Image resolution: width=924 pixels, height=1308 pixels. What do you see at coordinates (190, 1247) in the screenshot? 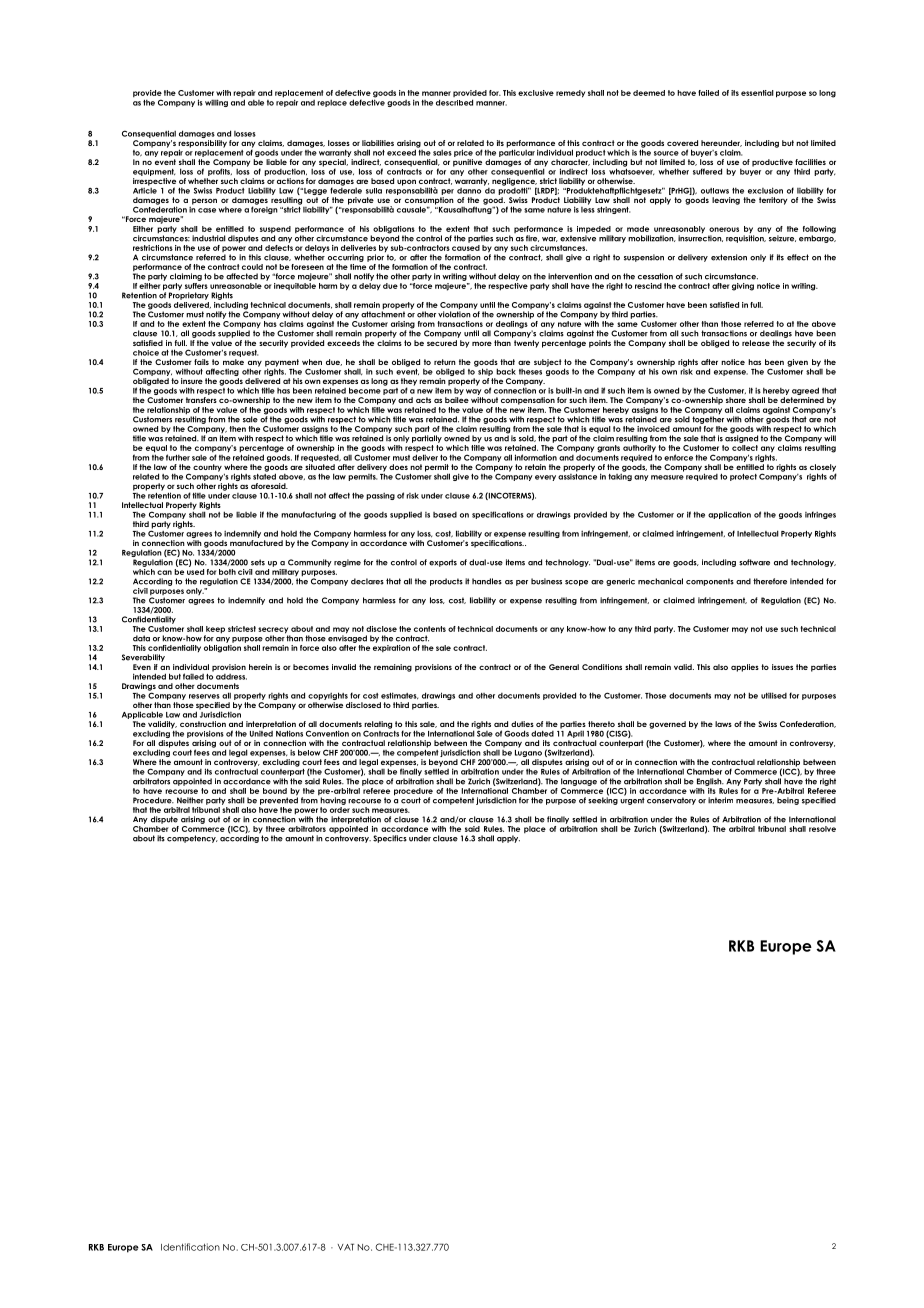
I see `Identification` at bounding box center [190, 1247].
